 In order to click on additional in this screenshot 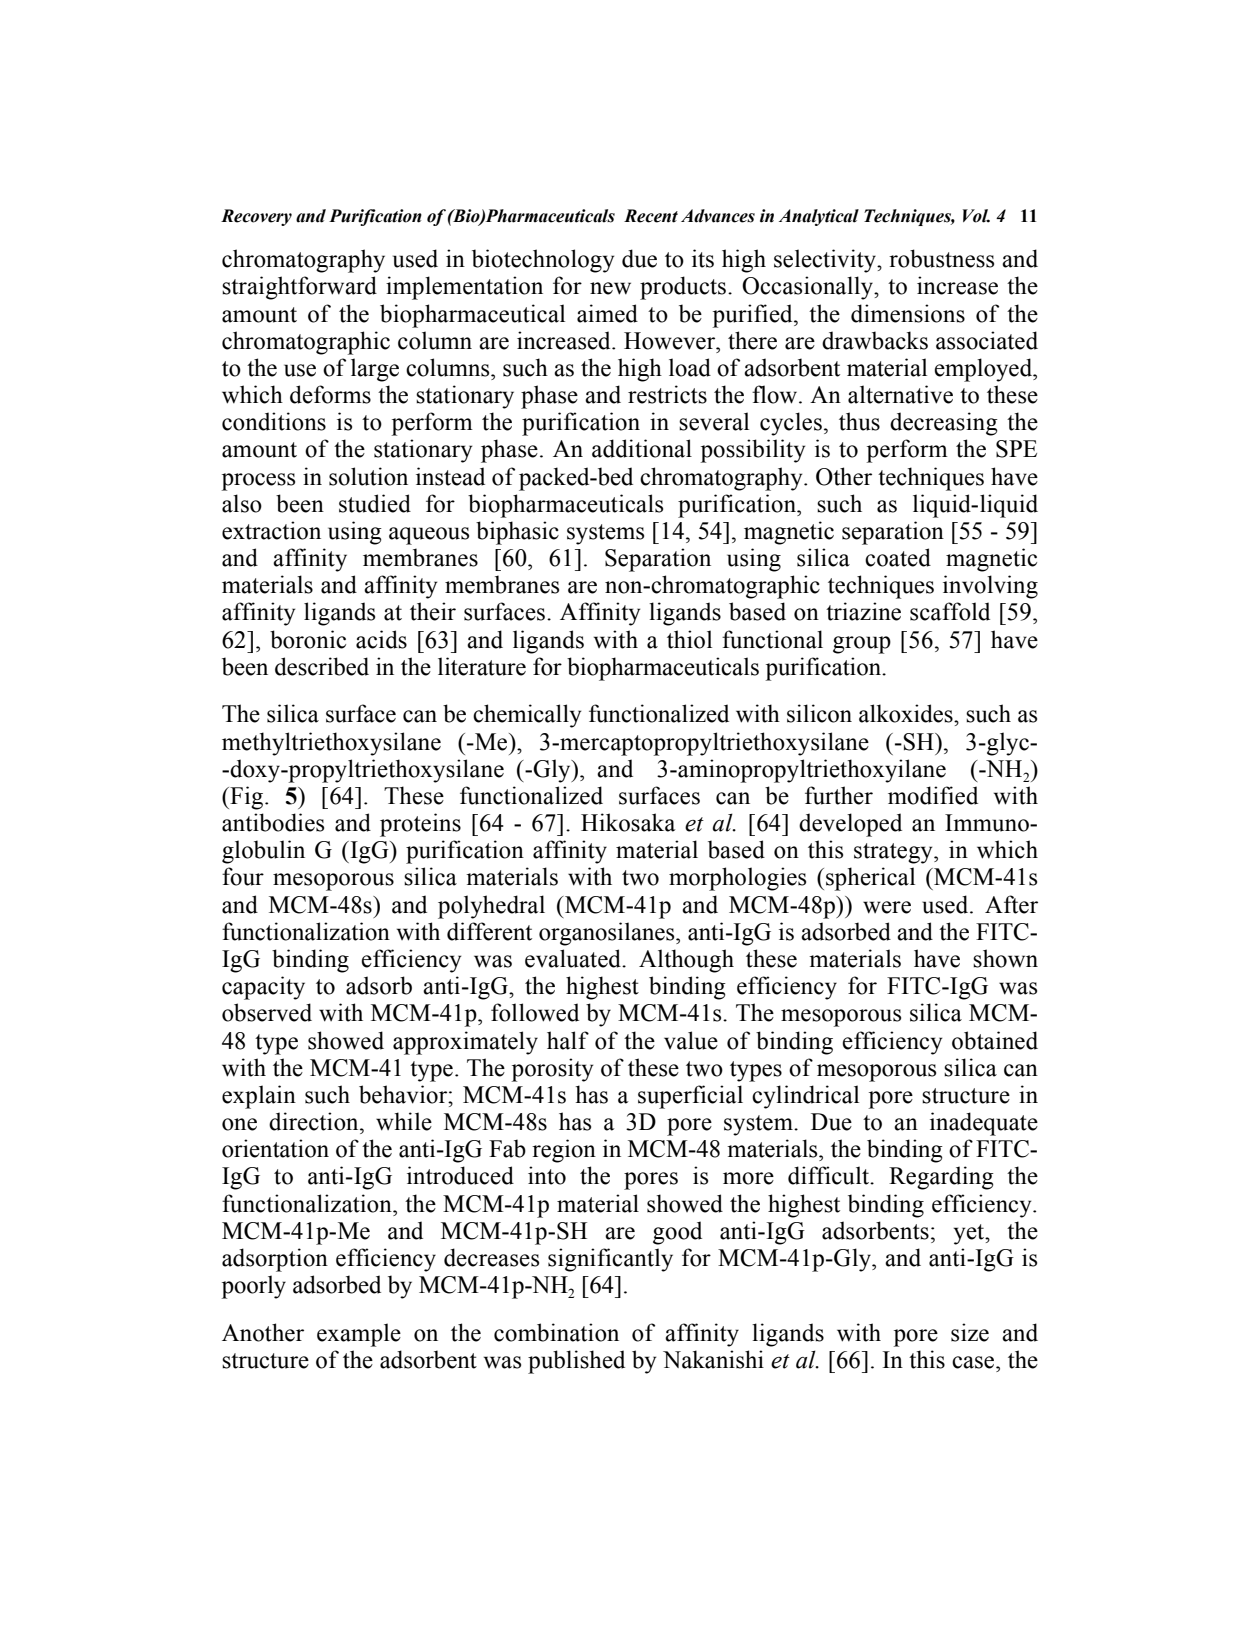, I will do `click(642, 448)`.
